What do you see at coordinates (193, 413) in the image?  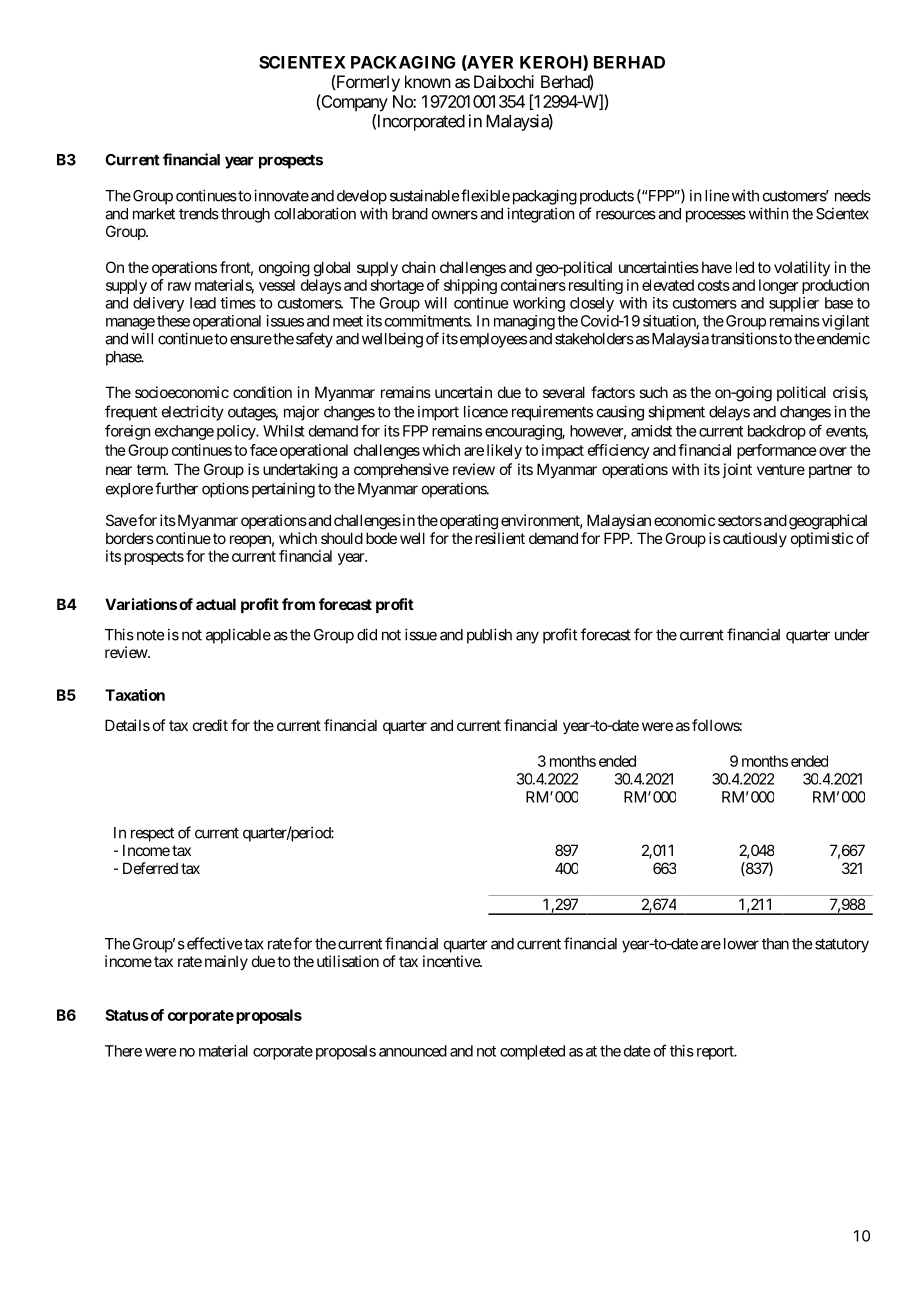 I see `electricity` at bounding box center [193, 413].
